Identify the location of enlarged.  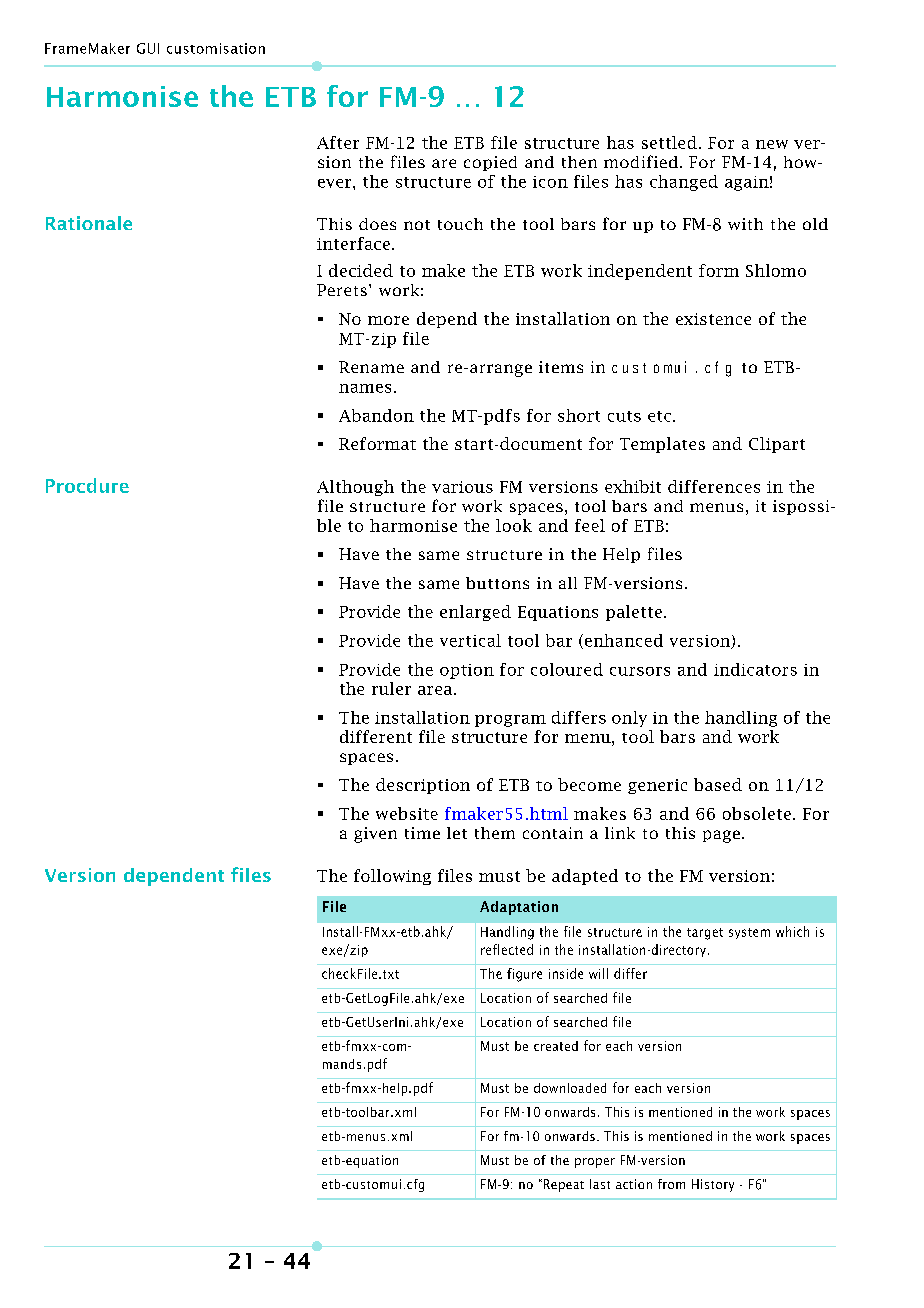
(475, 613).
